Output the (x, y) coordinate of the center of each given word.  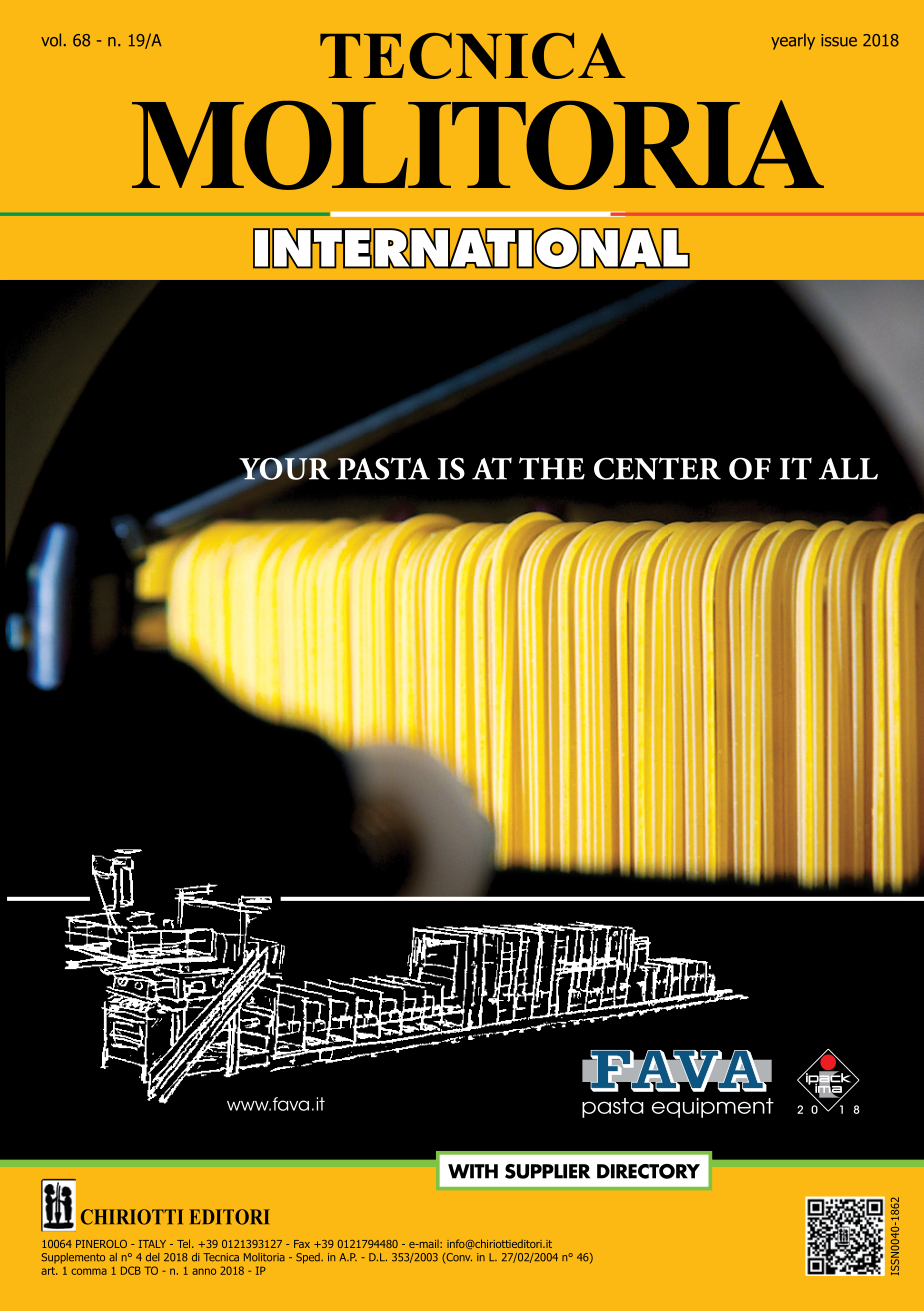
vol (51, 40)
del (152, 1257)
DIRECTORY (648, 1171)
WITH (473, 1171)
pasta (384, 468)
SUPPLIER (547, 1171)
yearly (793, 41)
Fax (302, 1244)
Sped (309, 1258)
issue (839, 40)
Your (284, 470)
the (552, 468)
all (848, 469)
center (657, 468)
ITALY (152, 1244)
